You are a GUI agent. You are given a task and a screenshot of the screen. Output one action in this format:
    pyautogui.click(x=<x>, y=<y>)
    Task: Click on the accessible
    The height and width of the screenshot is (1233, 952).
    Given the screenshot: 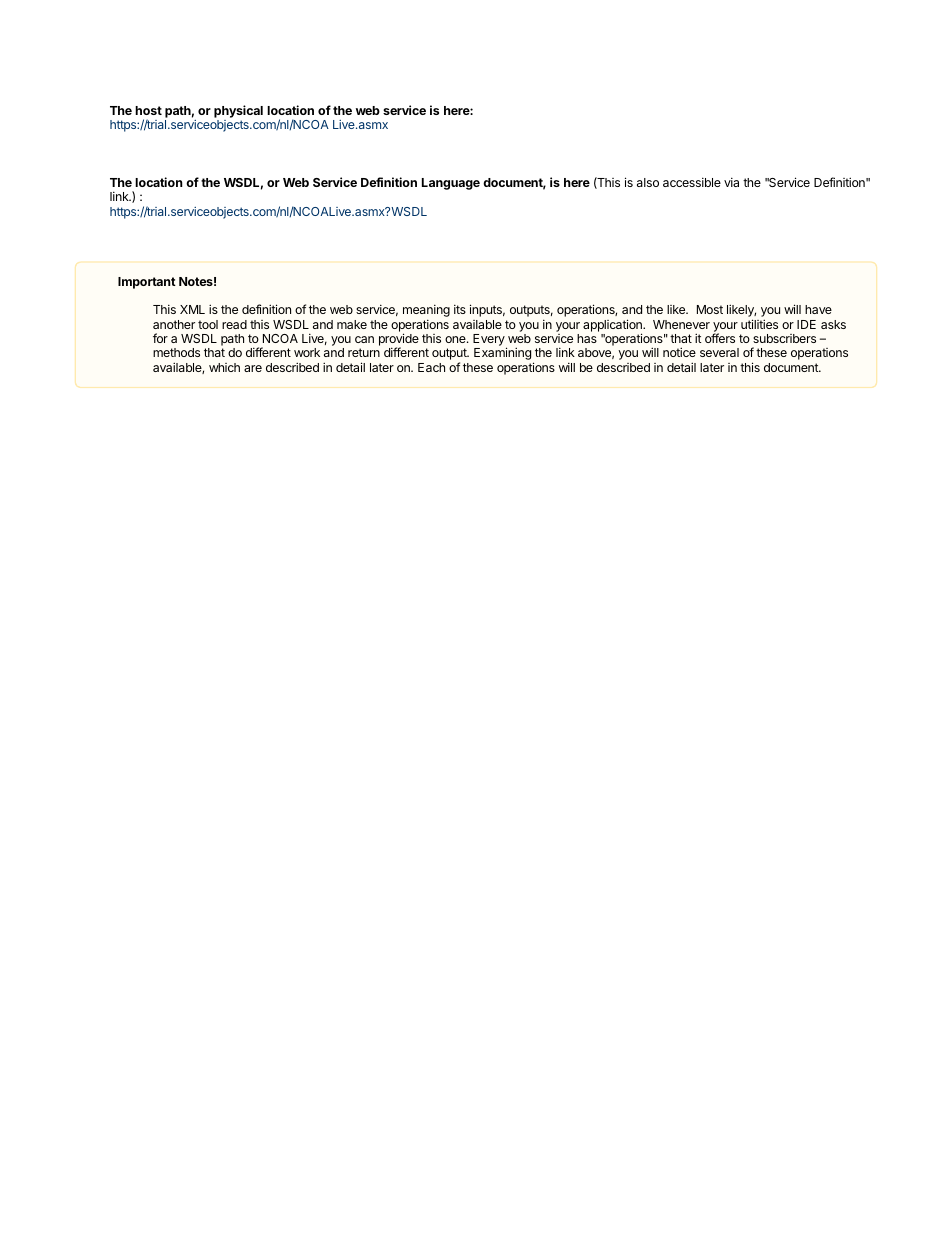 What is the action you would take?
    pyautogui.click(x=692, y=182)
